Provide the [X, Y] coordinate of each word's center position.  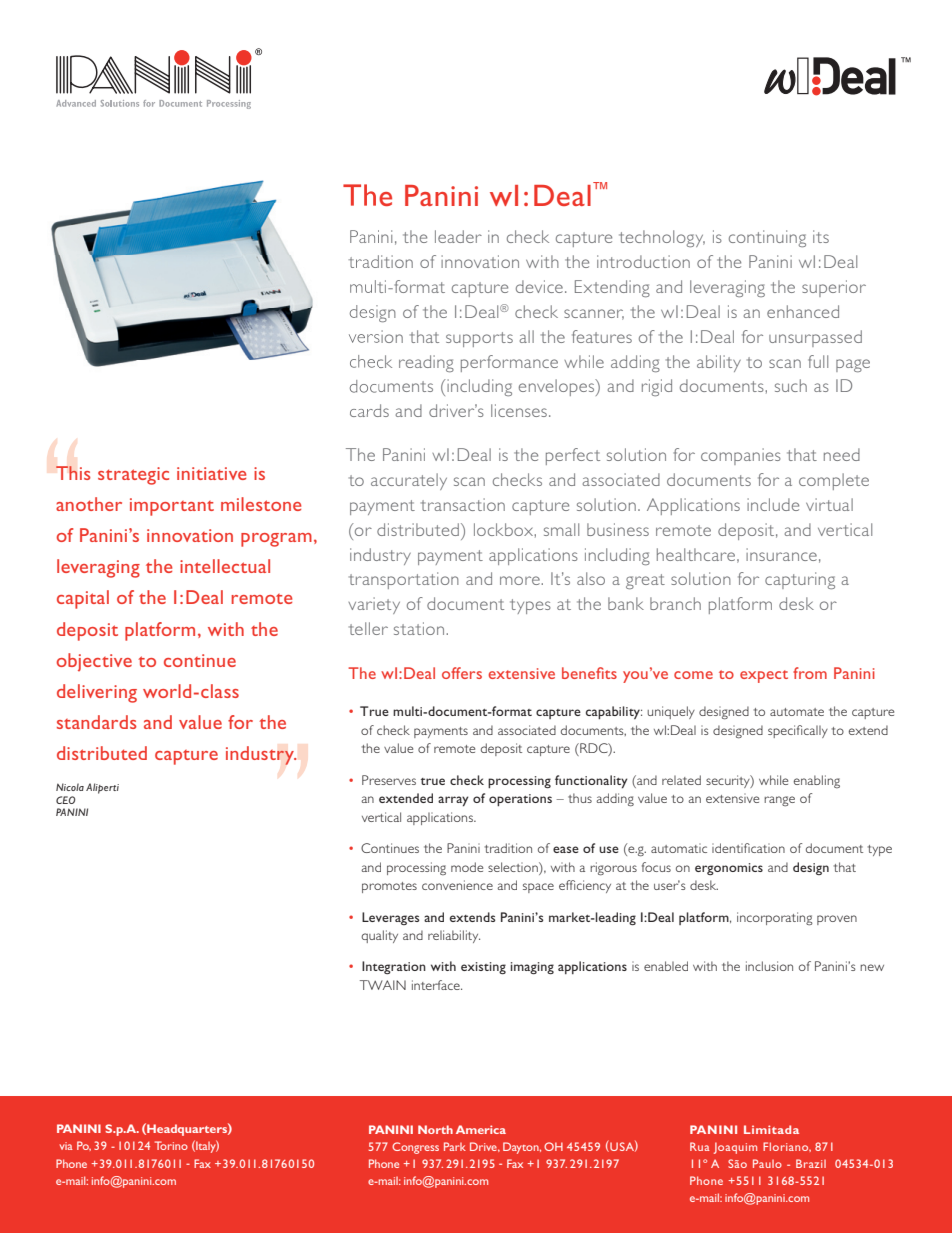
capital [83, 599]
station [420, 628]
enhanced [803, 311]
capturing [800, 580]
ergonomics [729, 869]
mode [467, 867]
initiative [211, 473]
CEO [65, 800]
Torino [171, 1145]
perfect [573, 456]
